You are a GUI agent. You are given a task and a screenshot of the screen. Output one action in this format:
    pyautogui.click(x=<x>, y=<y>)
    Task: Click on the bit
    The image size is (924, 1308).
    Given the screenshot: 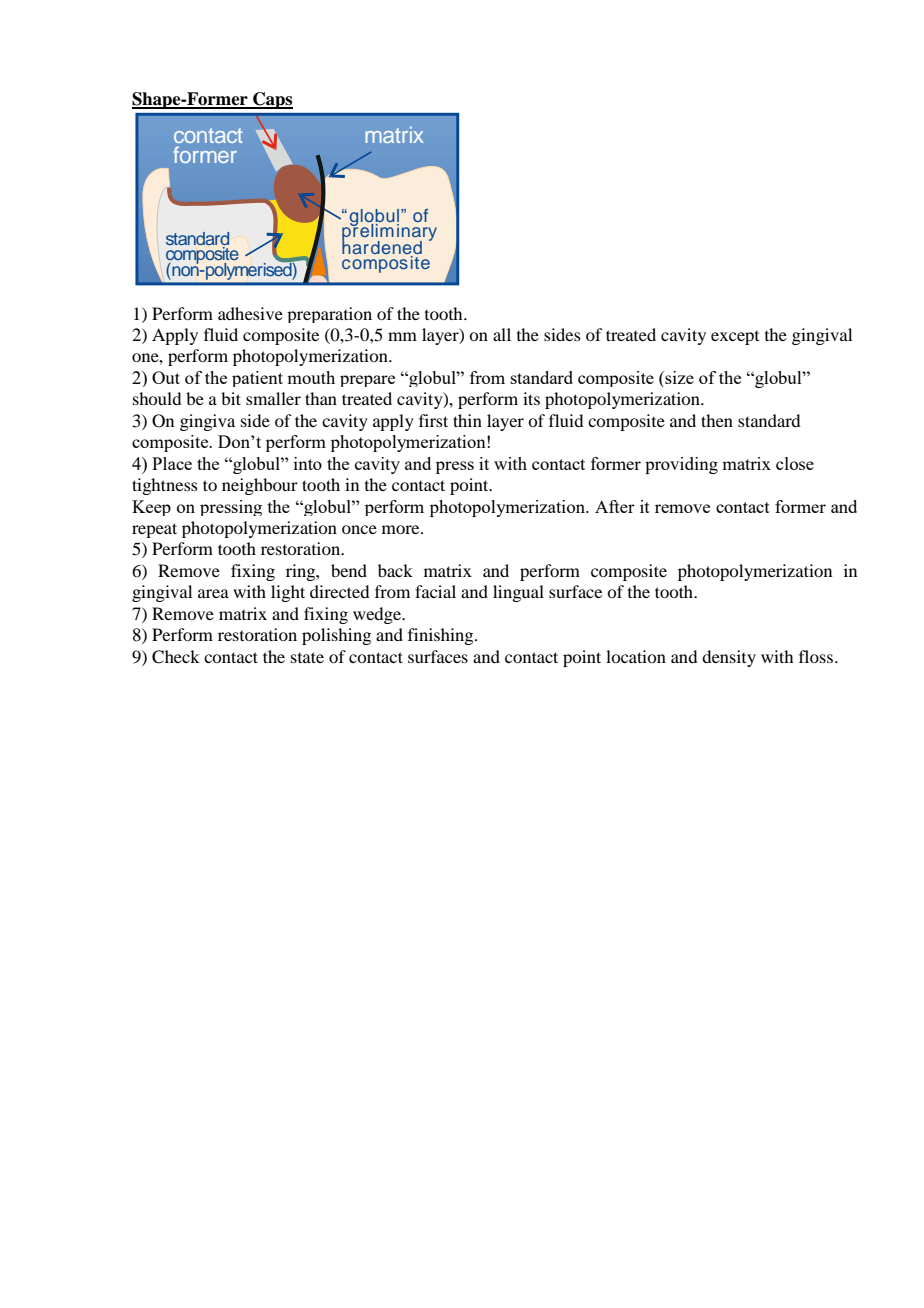 What is the action you would take?
    pyautogui.click(x=231, y=398)
